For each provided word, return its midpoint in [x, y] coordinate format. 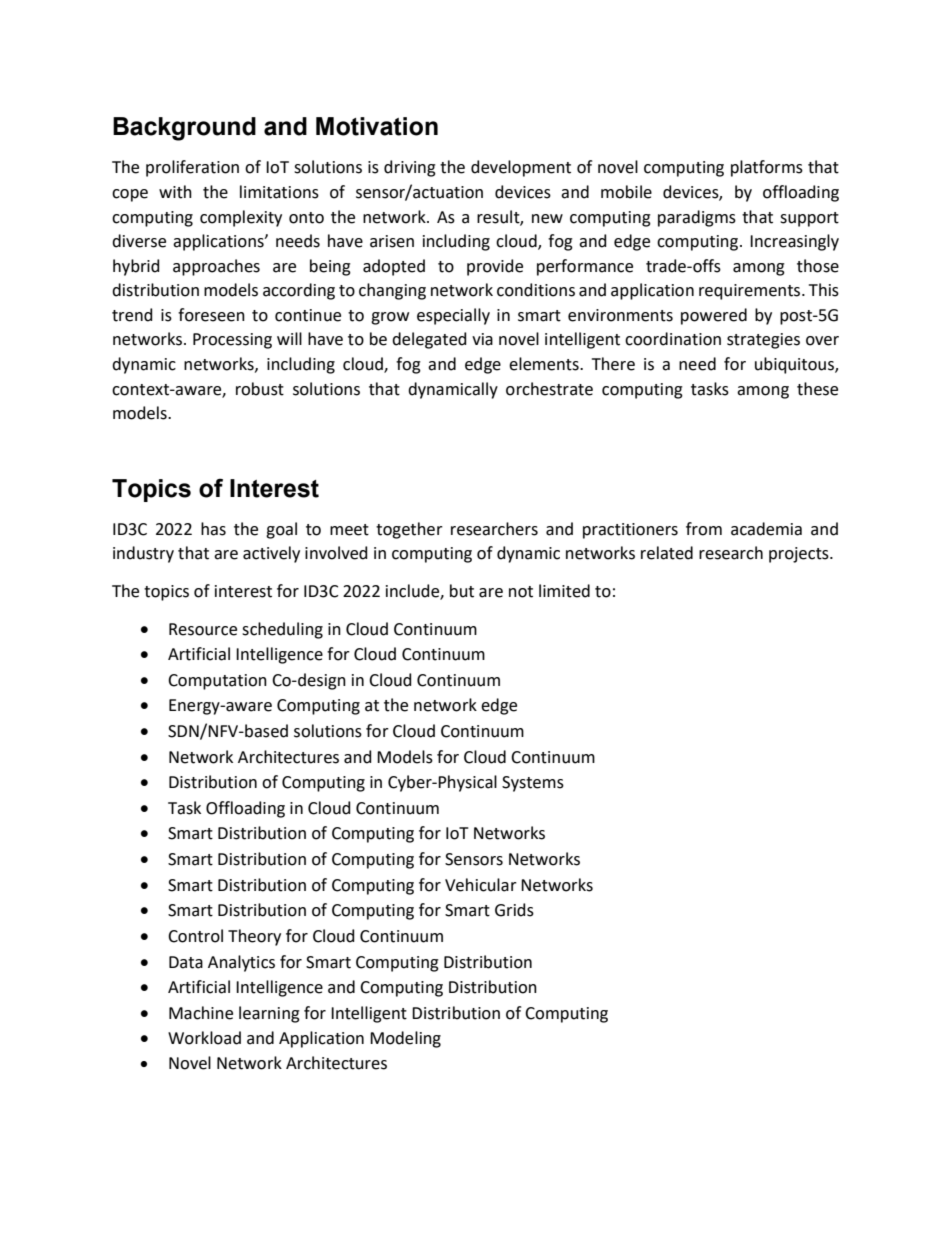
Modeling [405, 1039]
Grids [514, 910]
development [521, 168]
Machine [201, 1013]
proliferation [192, 168]
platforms [767, 168]
